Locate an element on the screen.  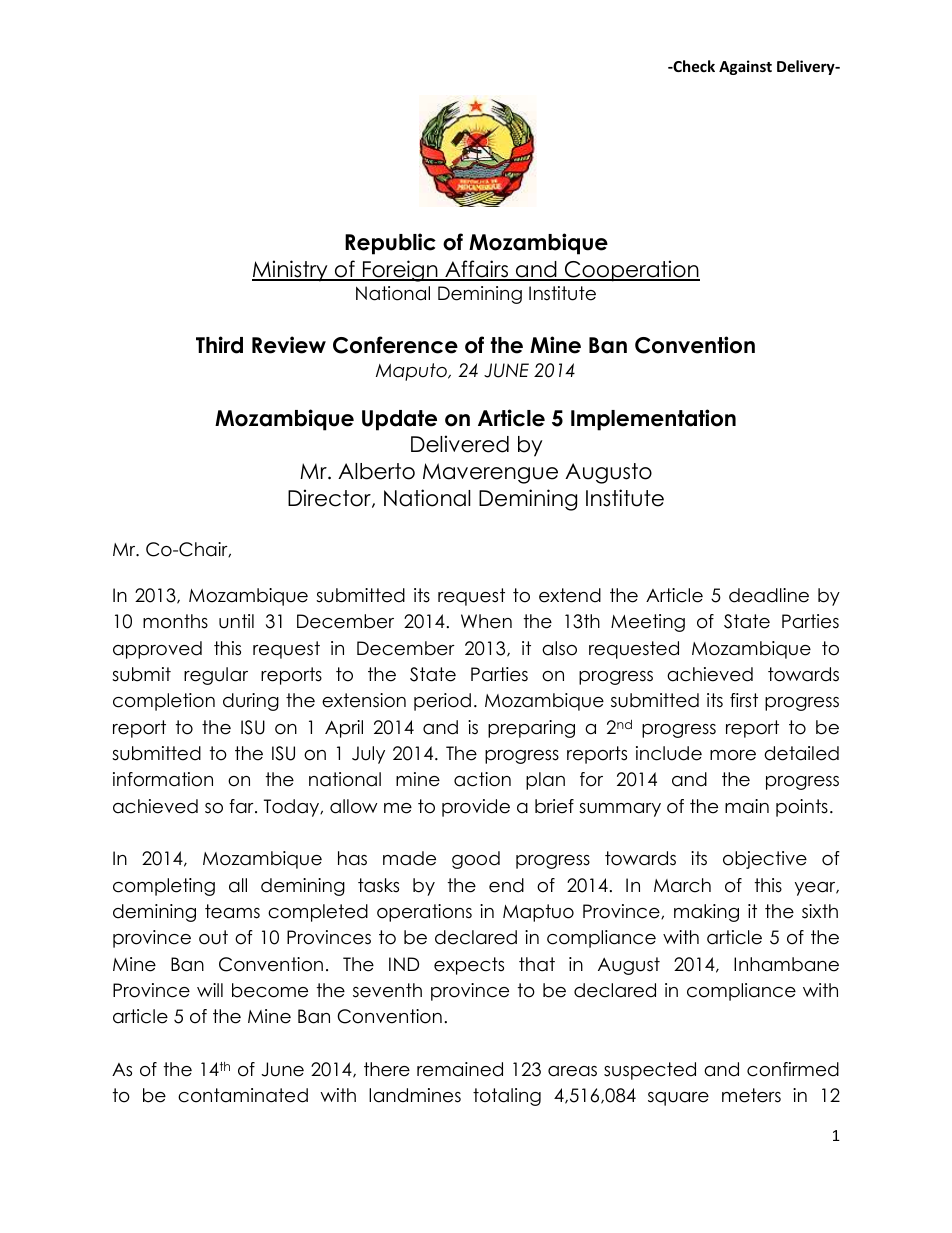
Against is located at coordinates (745, 67).
